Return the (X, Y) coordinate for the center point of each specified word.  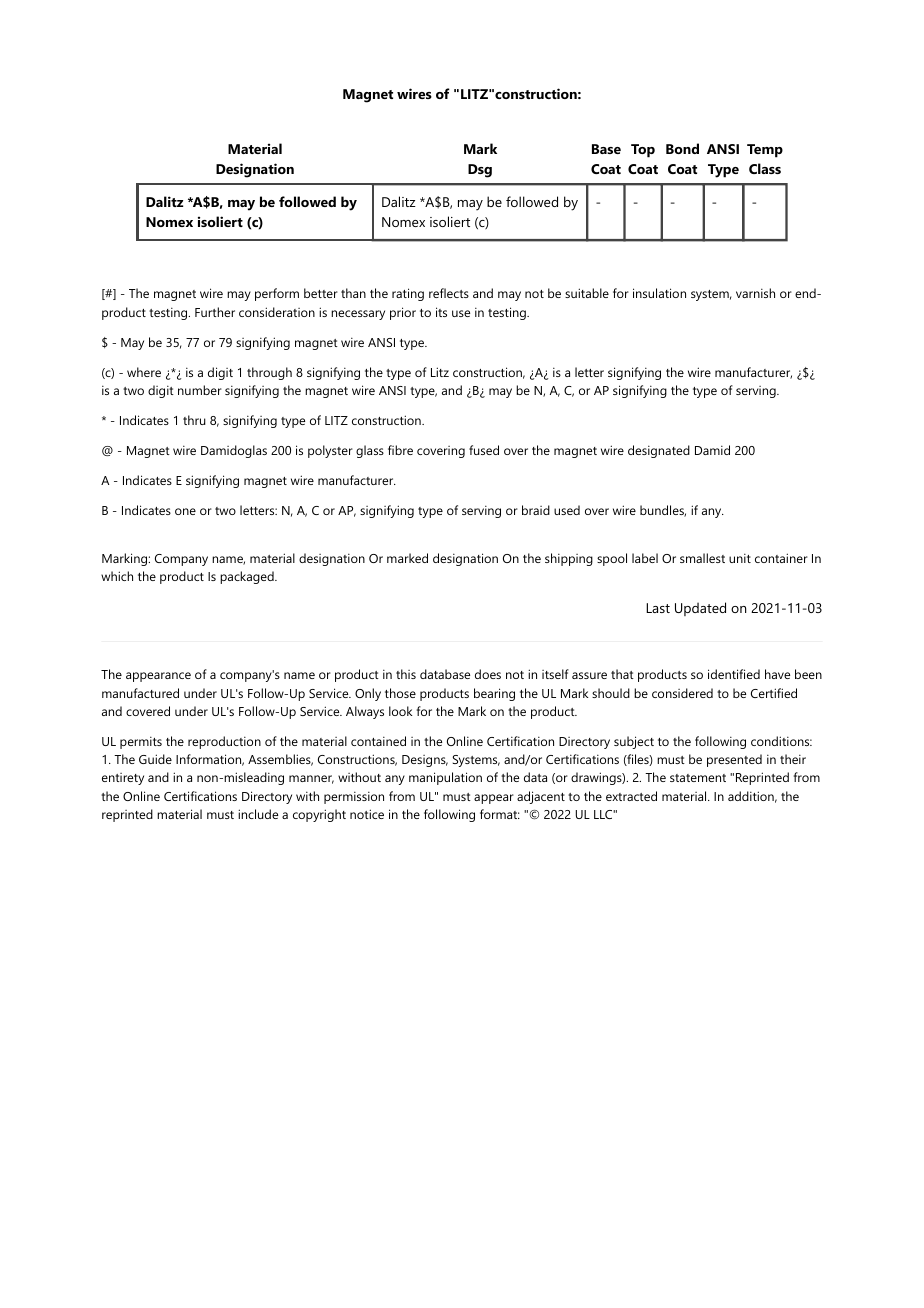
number (200, 390)
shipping (569, 559)
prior (403, 313)
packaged (248, 577)
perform (277, 294)
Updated (700, 609)
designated (659, 451)
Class (765, 168)
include (258, 814)
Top (643, 151)
